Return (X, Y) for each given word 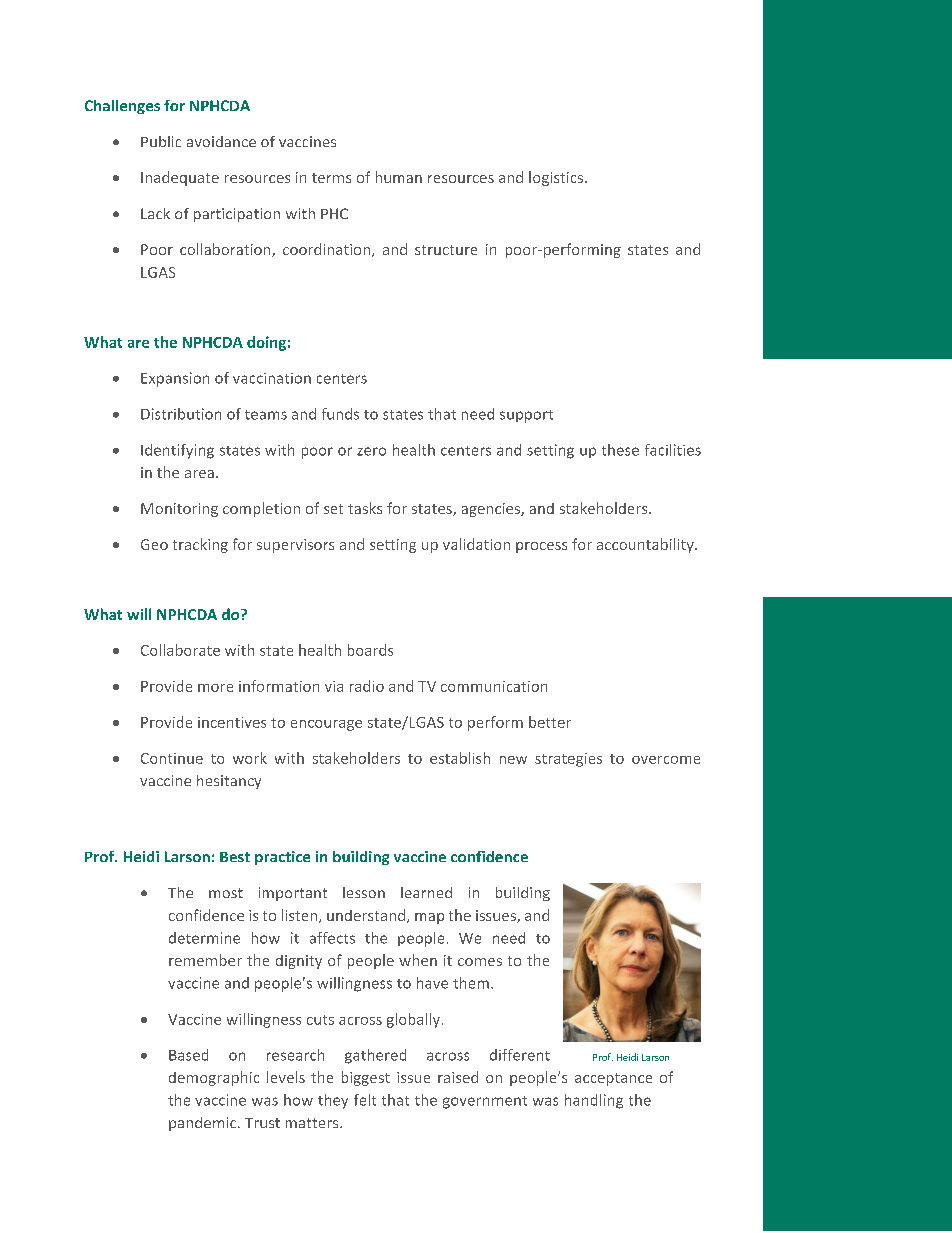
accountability (646, 545)
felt (365, 1100)
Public (161, 141)
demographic (214, 1078)
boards (370, 650)
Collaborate (180, 650)
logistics (557, 178)
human (399, 177)
